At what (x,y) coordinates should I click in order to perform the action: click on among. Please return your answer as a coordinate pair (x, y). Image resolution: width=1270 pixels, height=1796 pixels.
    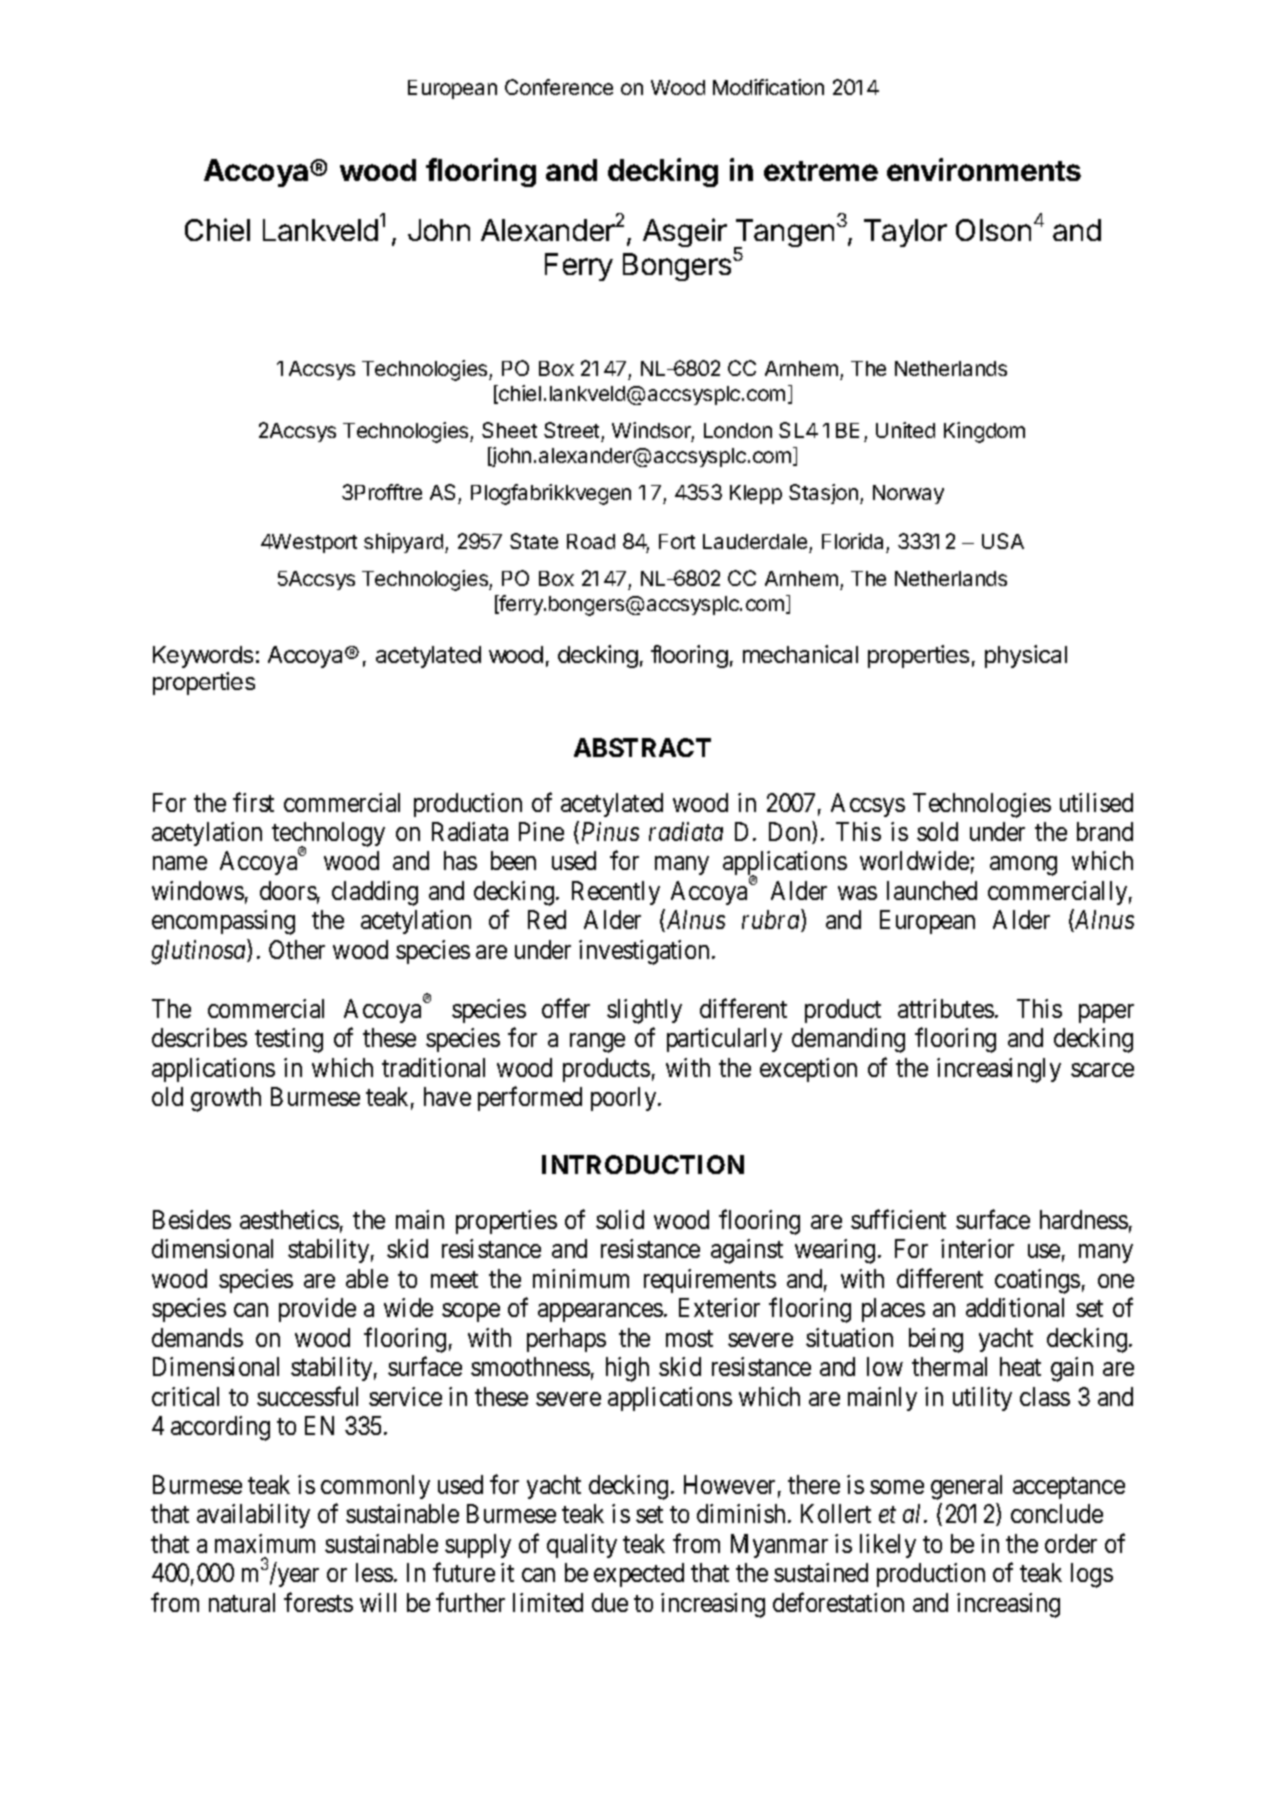
    Looking at the image, I should click on (1023, 866).
